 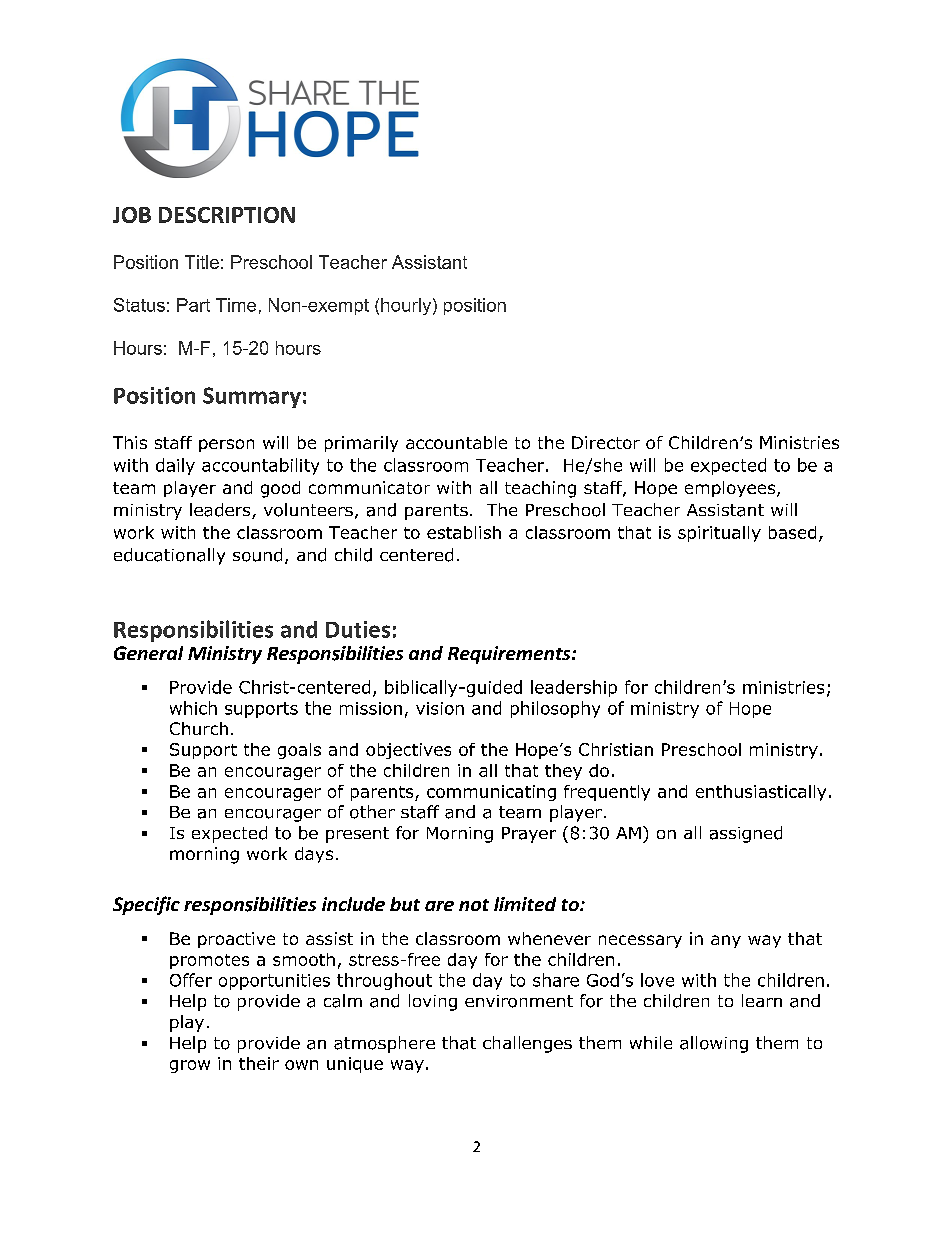 What do you see at coordinates (148, 653) in the screenshot?
I see `General` at bounding box center [148, 653].
